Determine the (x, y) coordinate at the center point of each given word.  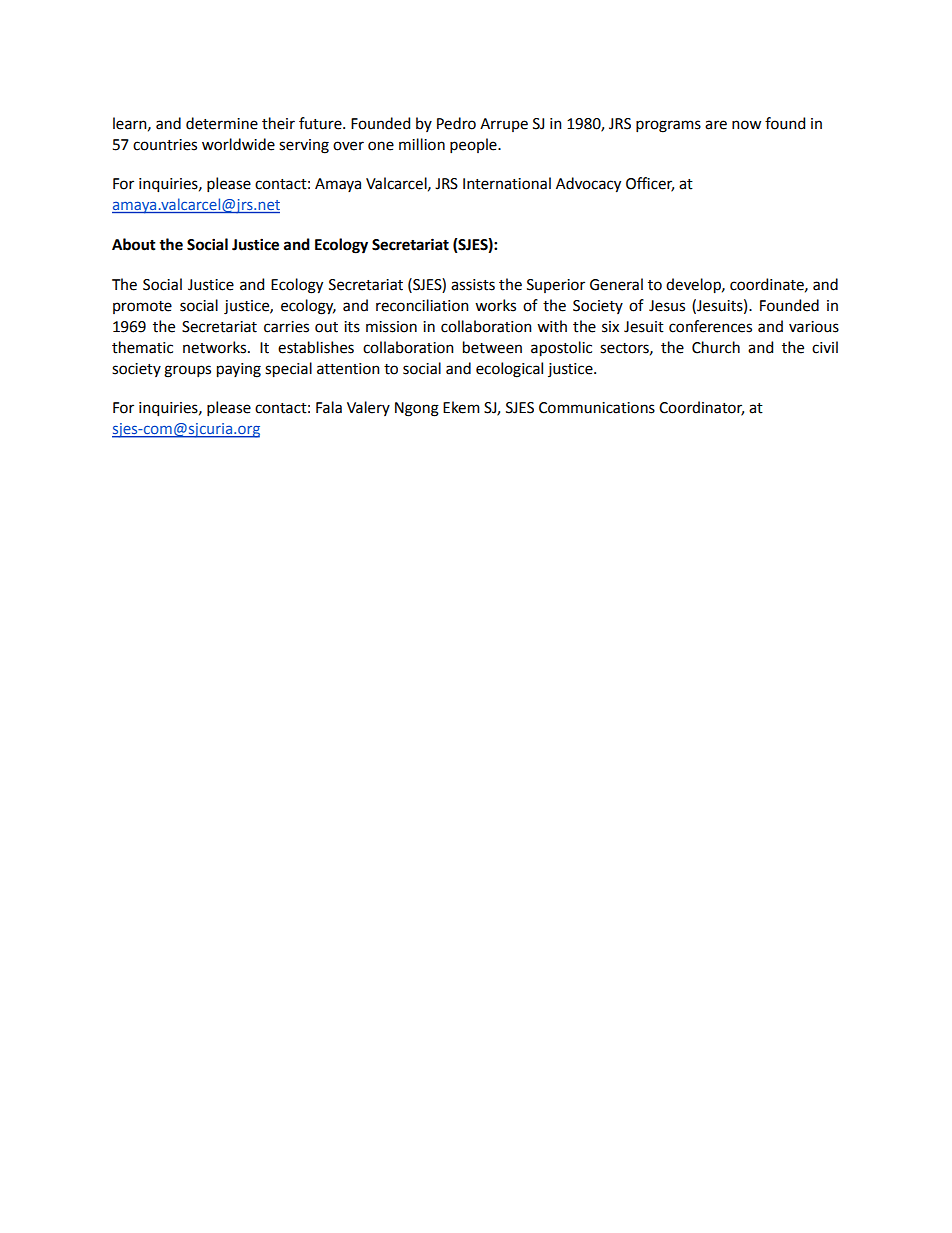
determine (222, 123)
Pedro (456, 123)
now (746, 125)
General (616, 284)
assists (473, 285)
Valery (368, 408)
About (134, 244)
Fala (329, 407)
